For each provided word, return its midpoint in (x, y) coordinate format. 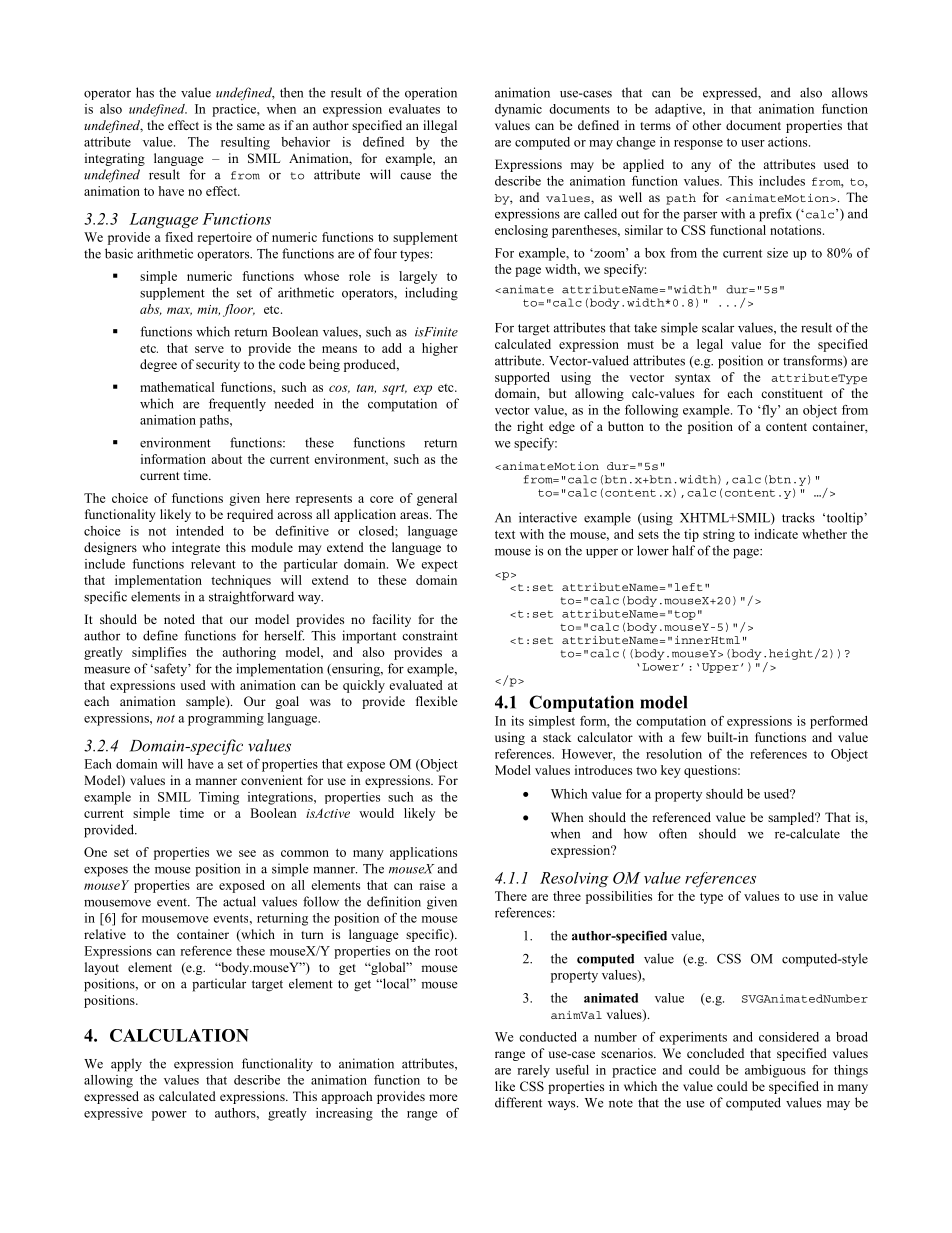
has (145, 92)
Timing (219, 798)
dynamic (518, 110)
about (226, 459)
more (443, 1097)
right (530, 427)
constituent (792, 393)
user (753, 143)
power (169, 1116)
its (517, 721)
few (691, 737)
